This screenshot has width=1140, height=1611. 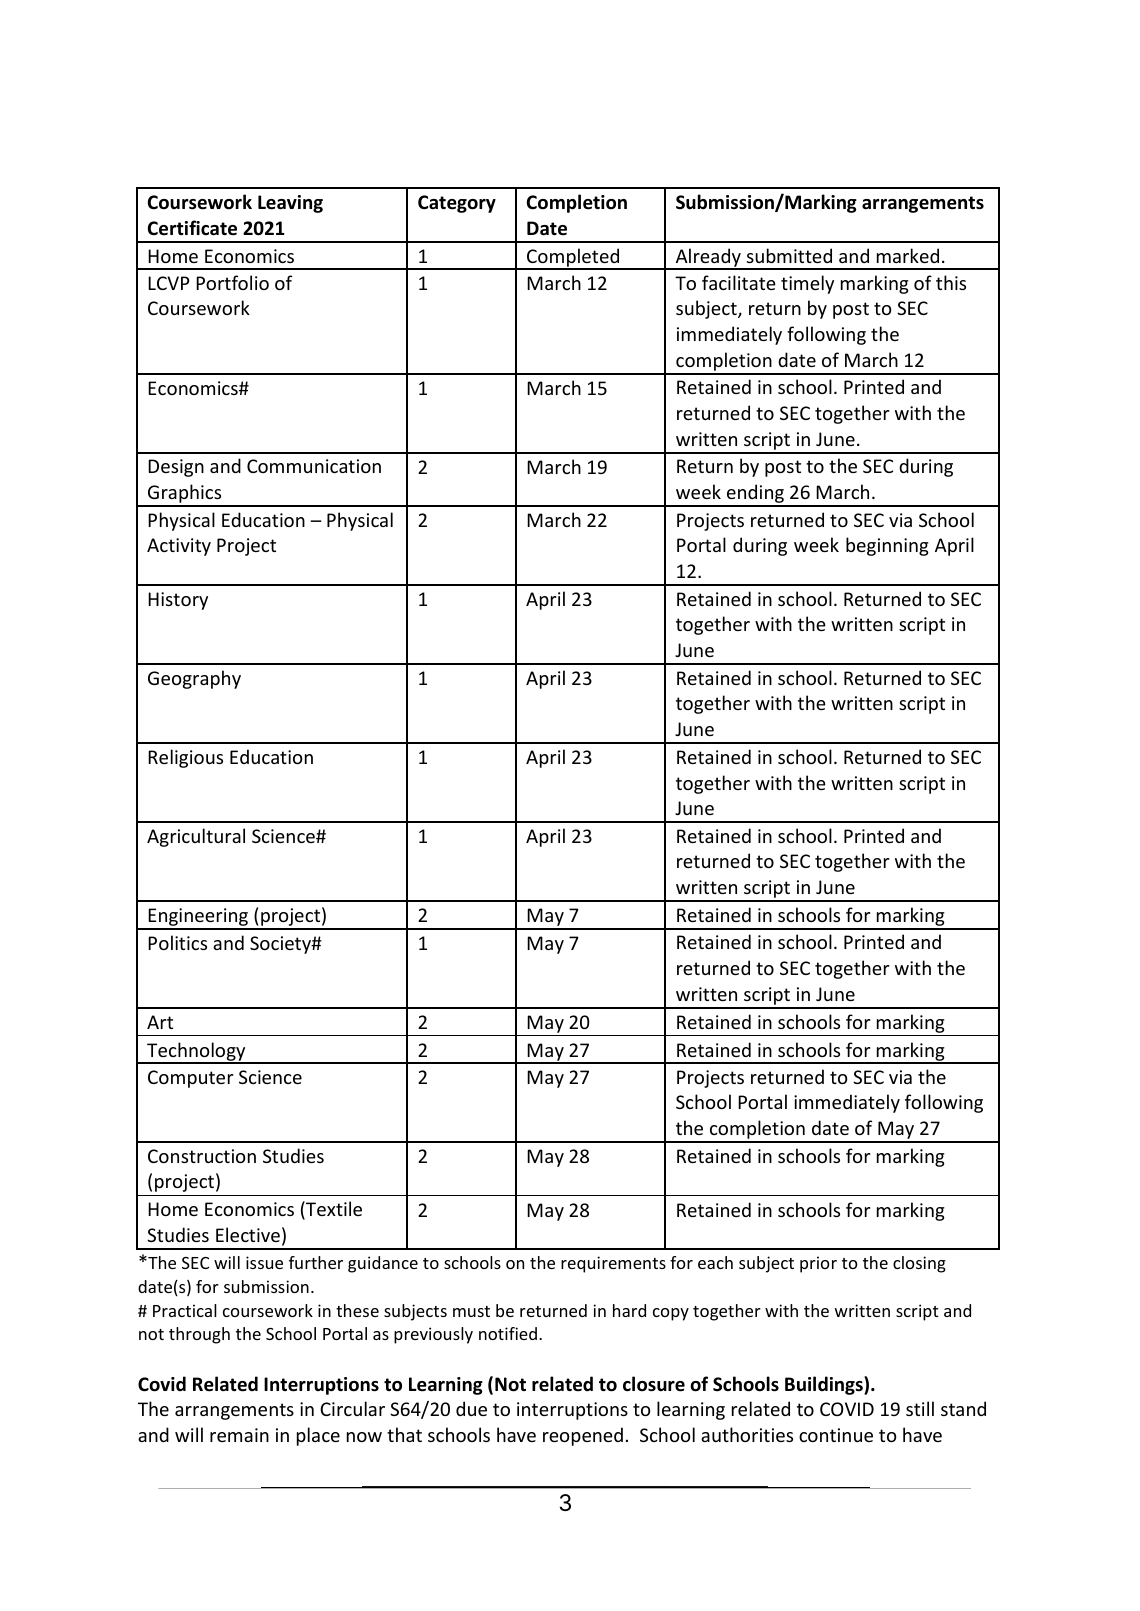 What do you see at coordinates (818, 1264) in the screenshot?
I see `prior` at bounding box center [818, 1264].
